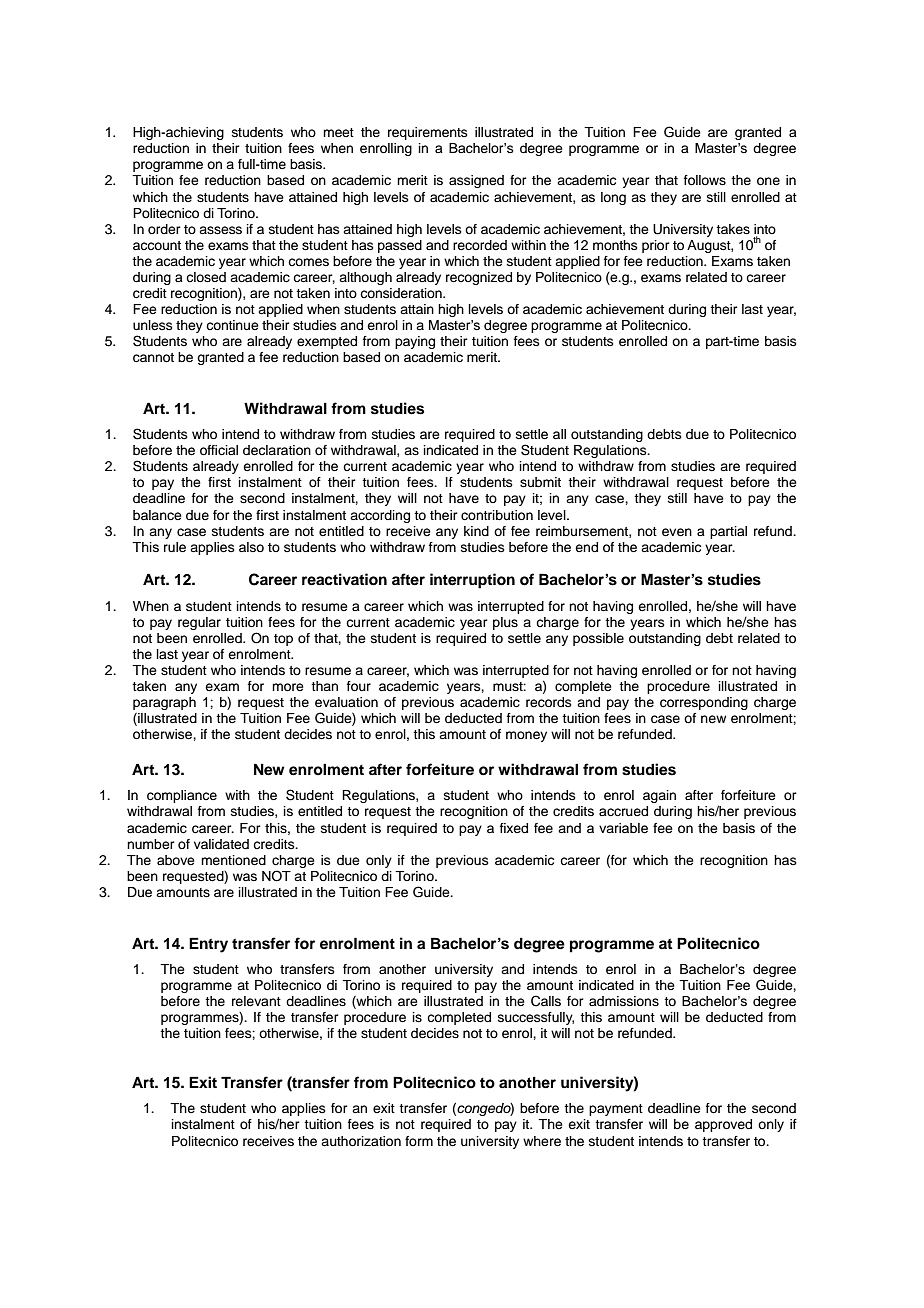  What do you see at coordinates (428, 133) in the screenshot?
I see `requirements` at bounding box center [428, 133].
